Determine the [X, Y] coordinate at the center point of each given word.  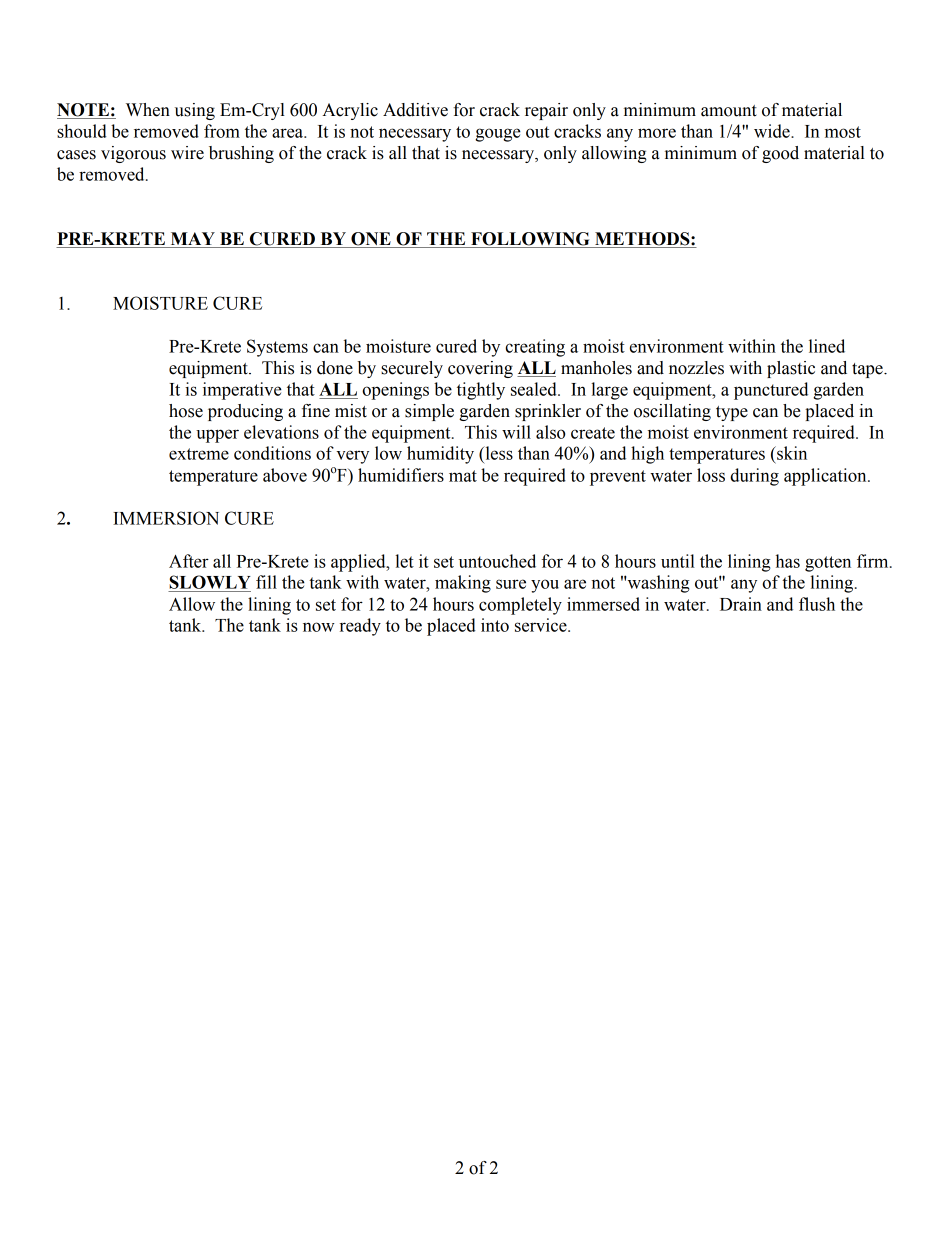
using [195, 111]
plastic [791, 369]
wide [773, 131]
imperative [242, 391]
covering [480, 369]
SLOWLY [210, 582]
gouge [498, 135]
